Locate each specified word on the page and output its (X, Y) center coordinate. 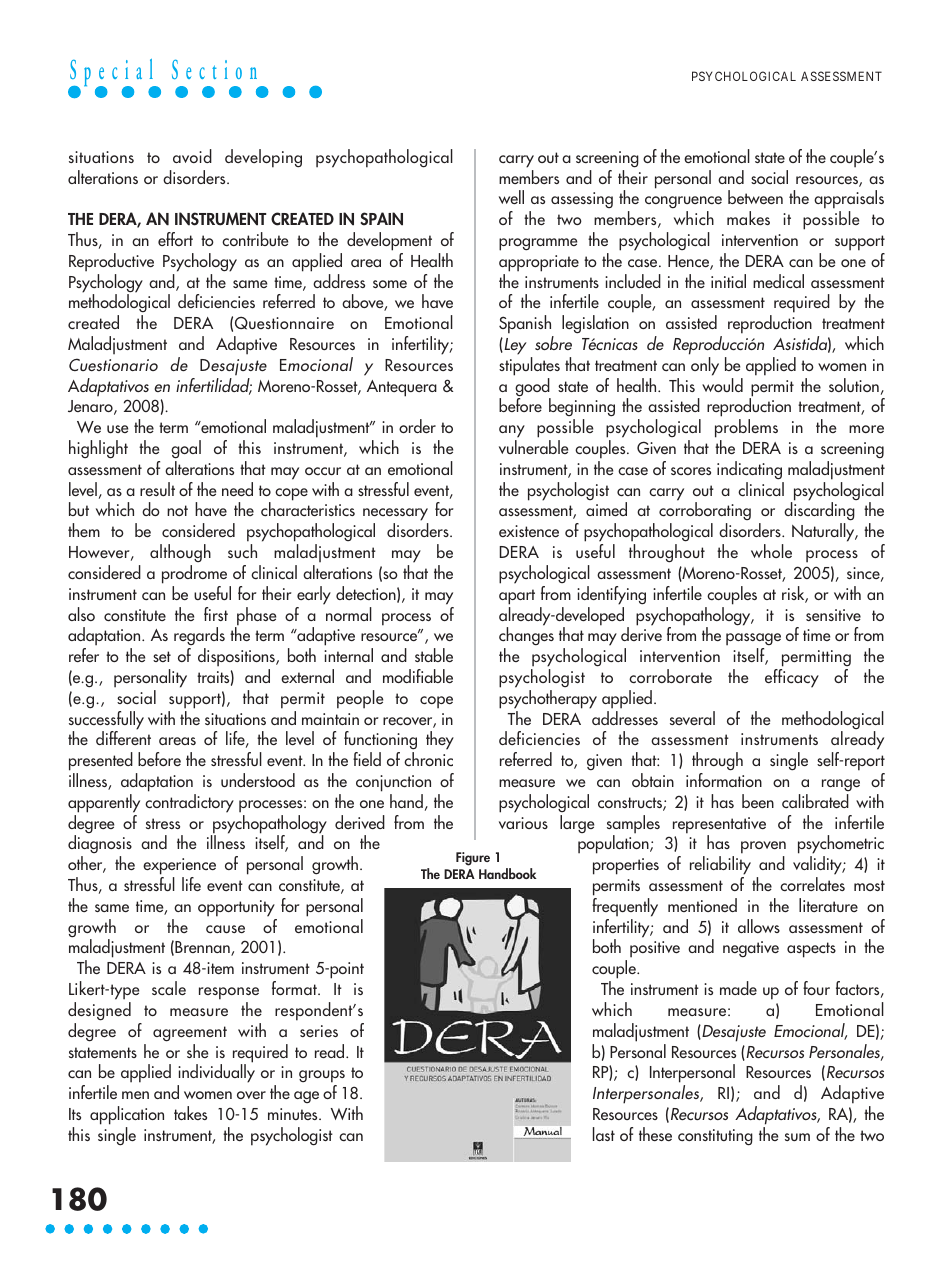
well (511, 197)
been (758, 801)
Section (214, 69)
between (755, 197)
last (604, 1134)
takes (190, 1113)
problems (746, 428)
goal (186, 449)
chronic (428, 759)
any (512, 431)
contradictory (189, 803)
